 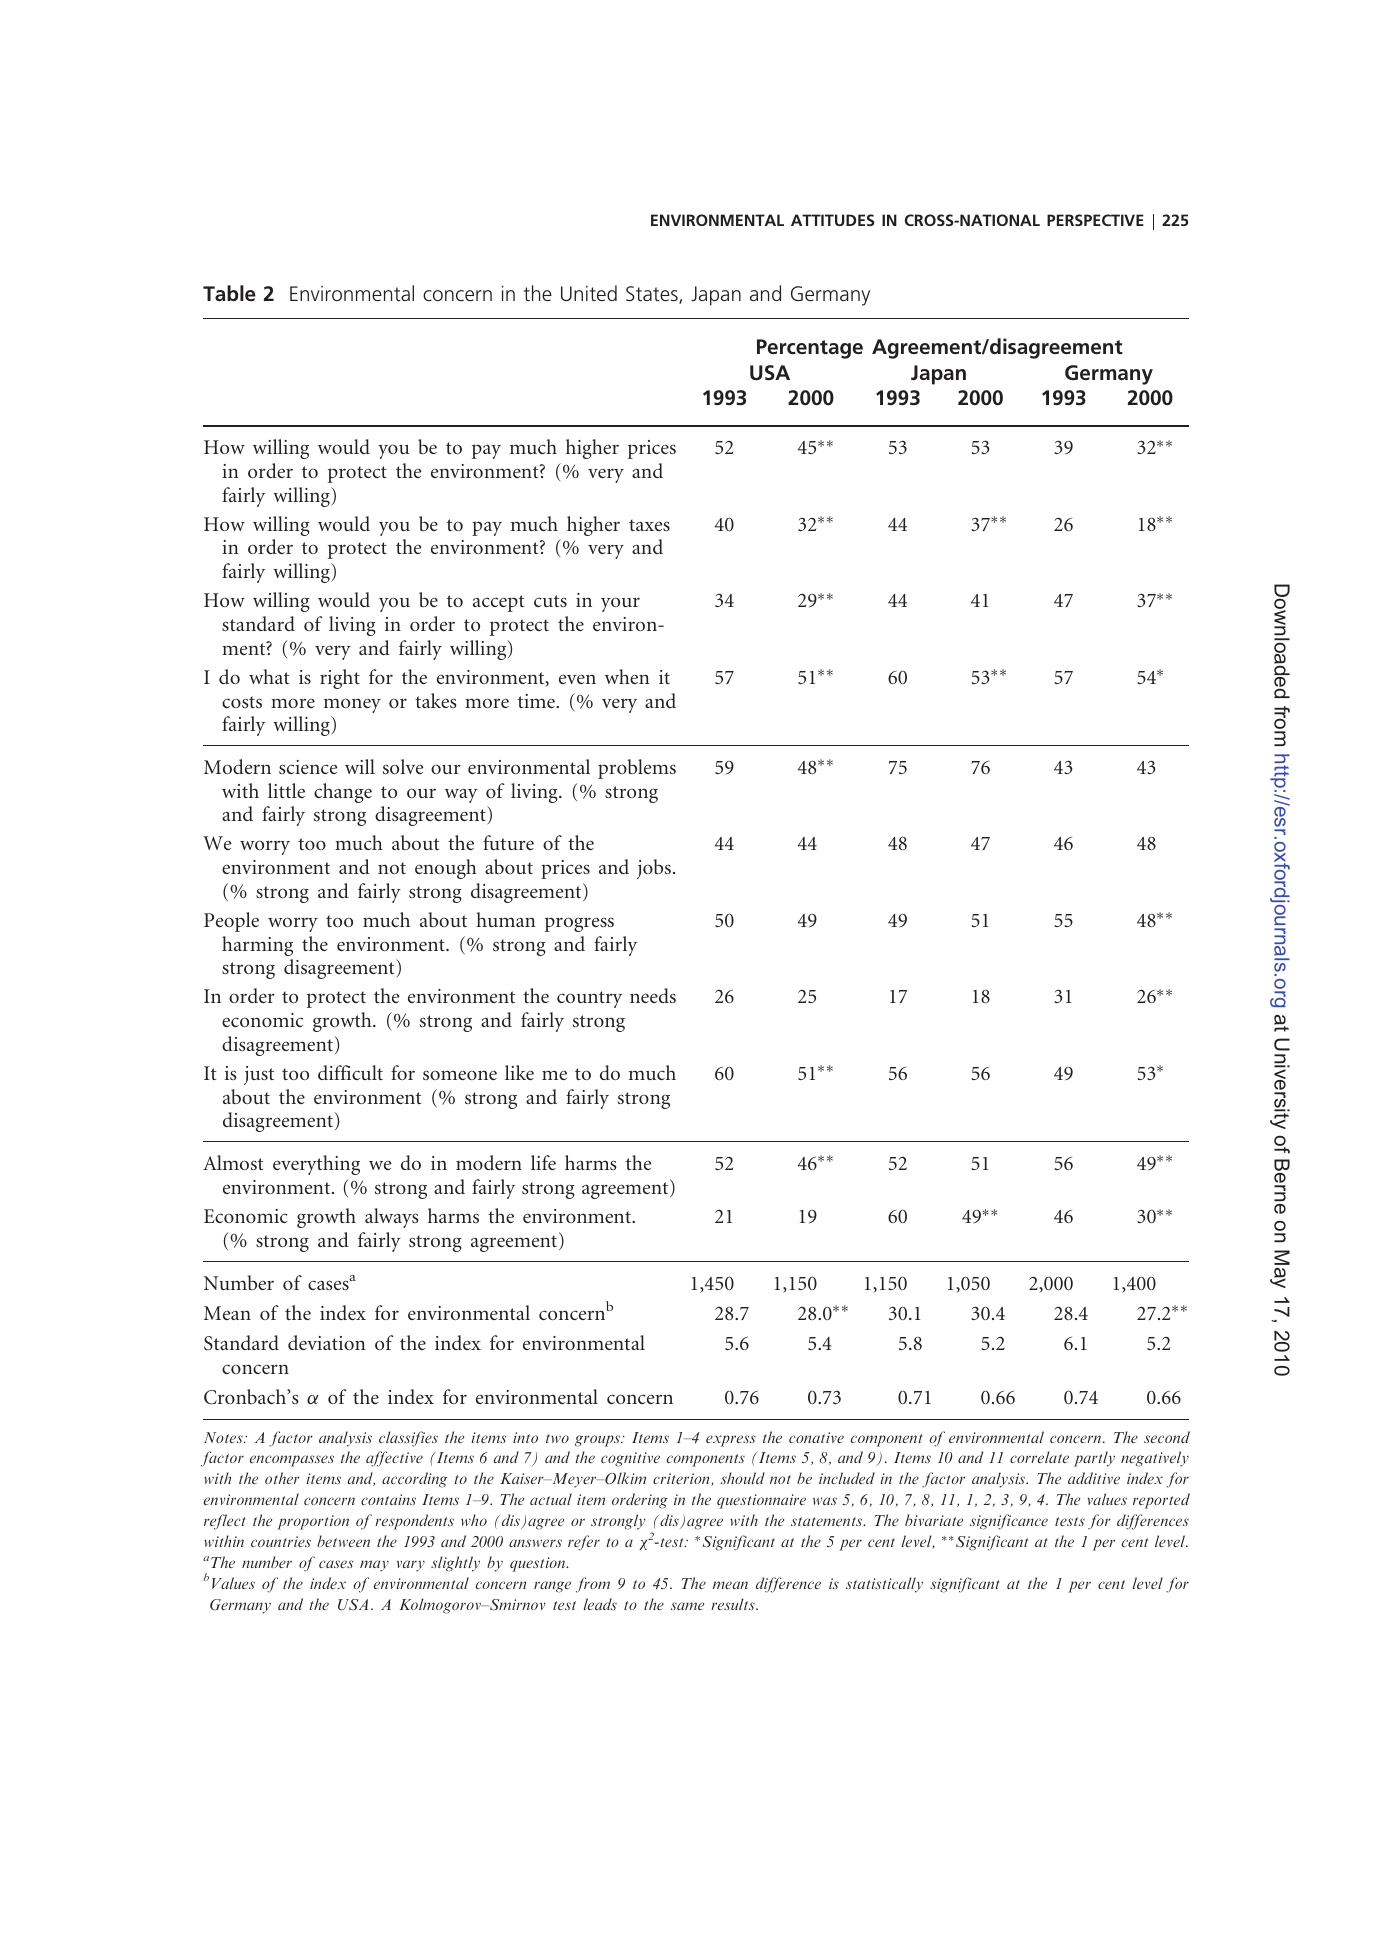 What do you see at coordinates (653, 295) in the page?
I see `States` at bounding box center [653, 295].
